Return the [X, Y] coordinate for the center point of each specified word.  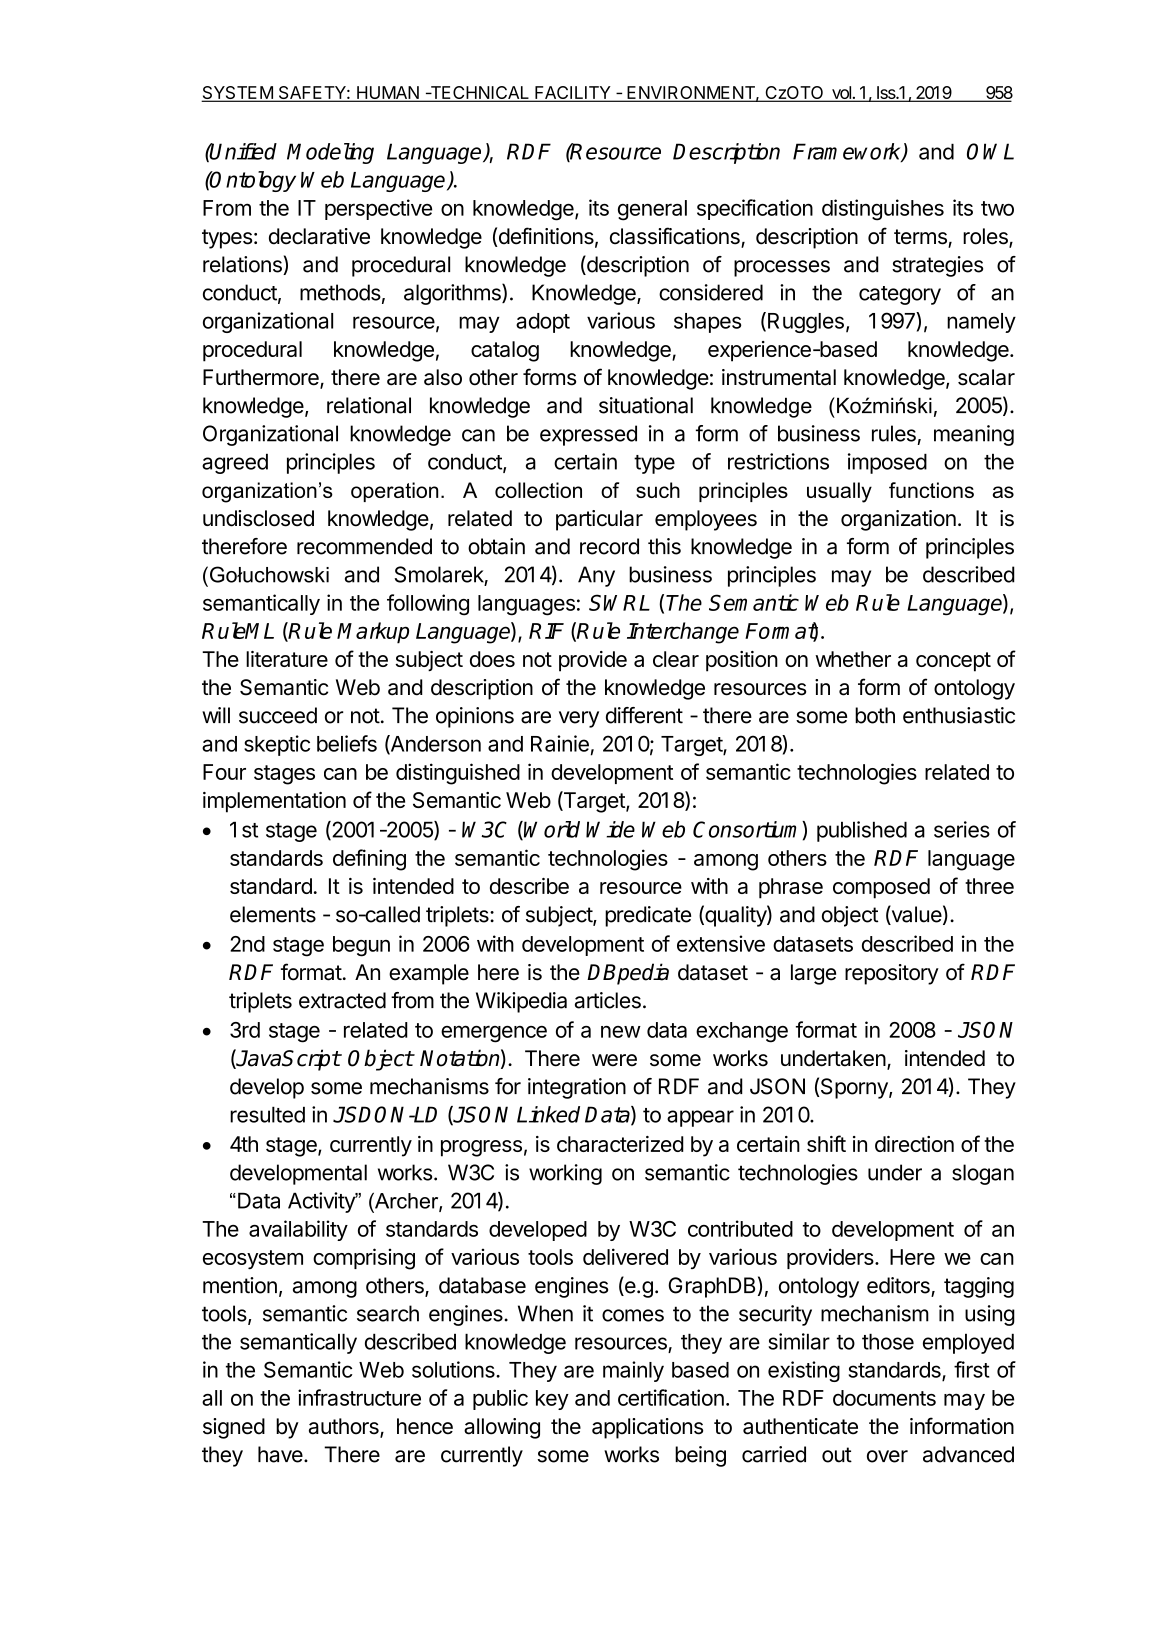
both [875, 715]
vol [841, 94]
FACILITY [573, 94]
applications [647, 1428]
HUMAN [388, 94]
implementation [274, 802]
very [579, 719]
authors [345, 1427]
